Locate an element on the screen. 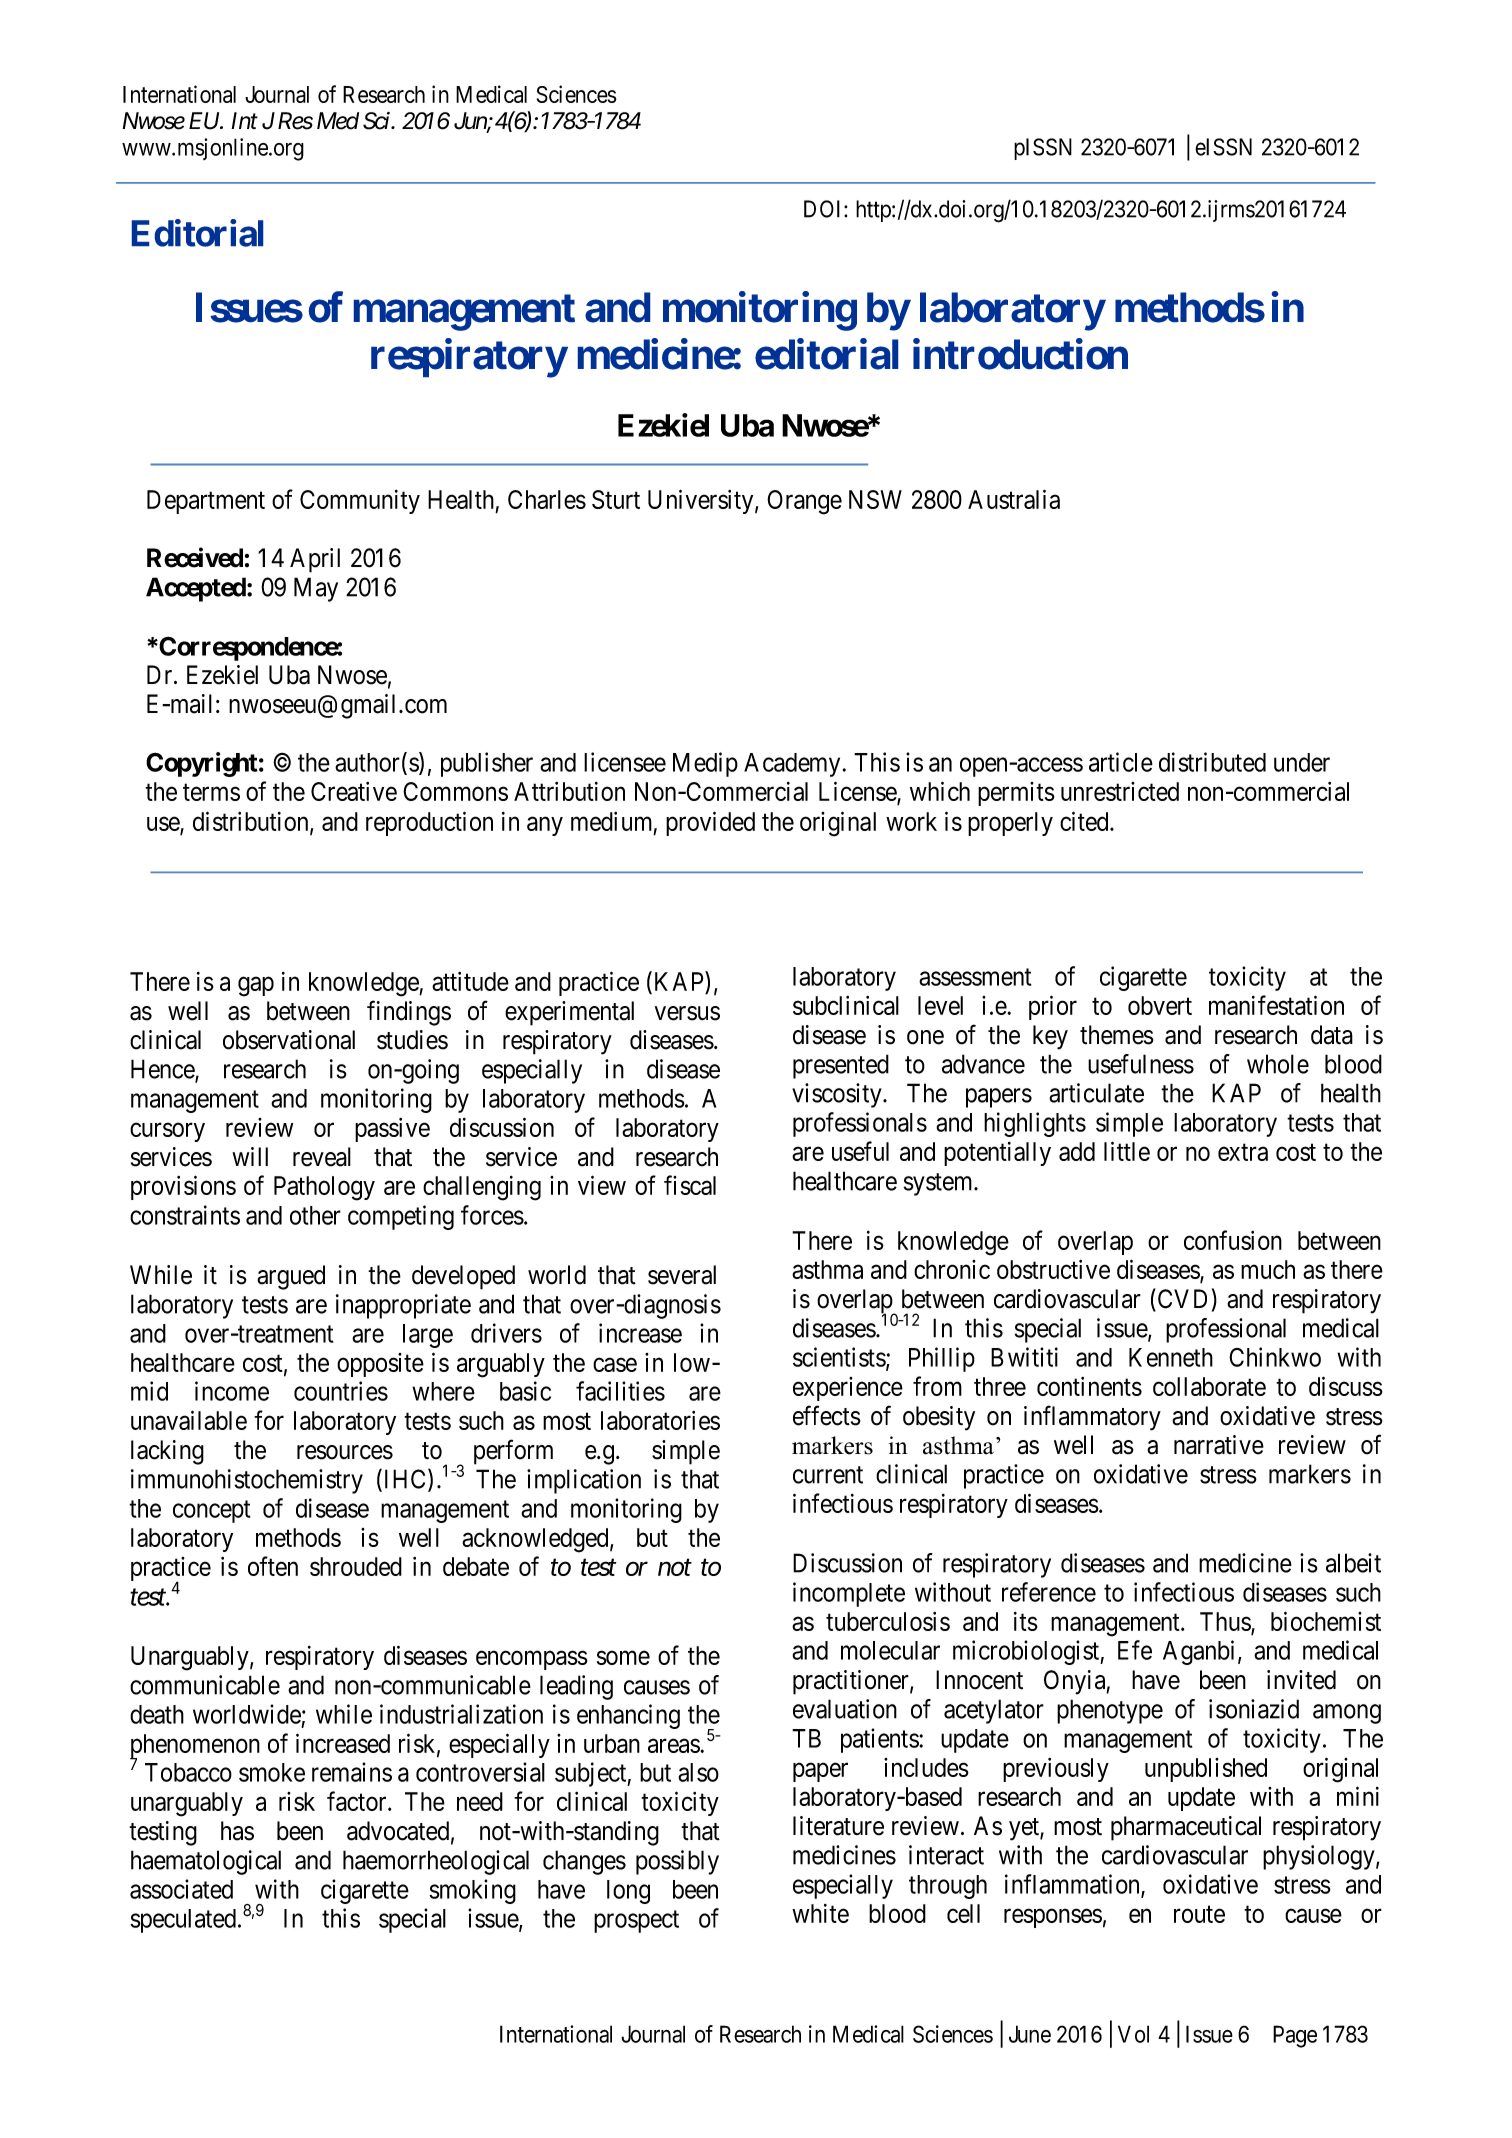  evaluation is located at coordinates (845, 1709).
